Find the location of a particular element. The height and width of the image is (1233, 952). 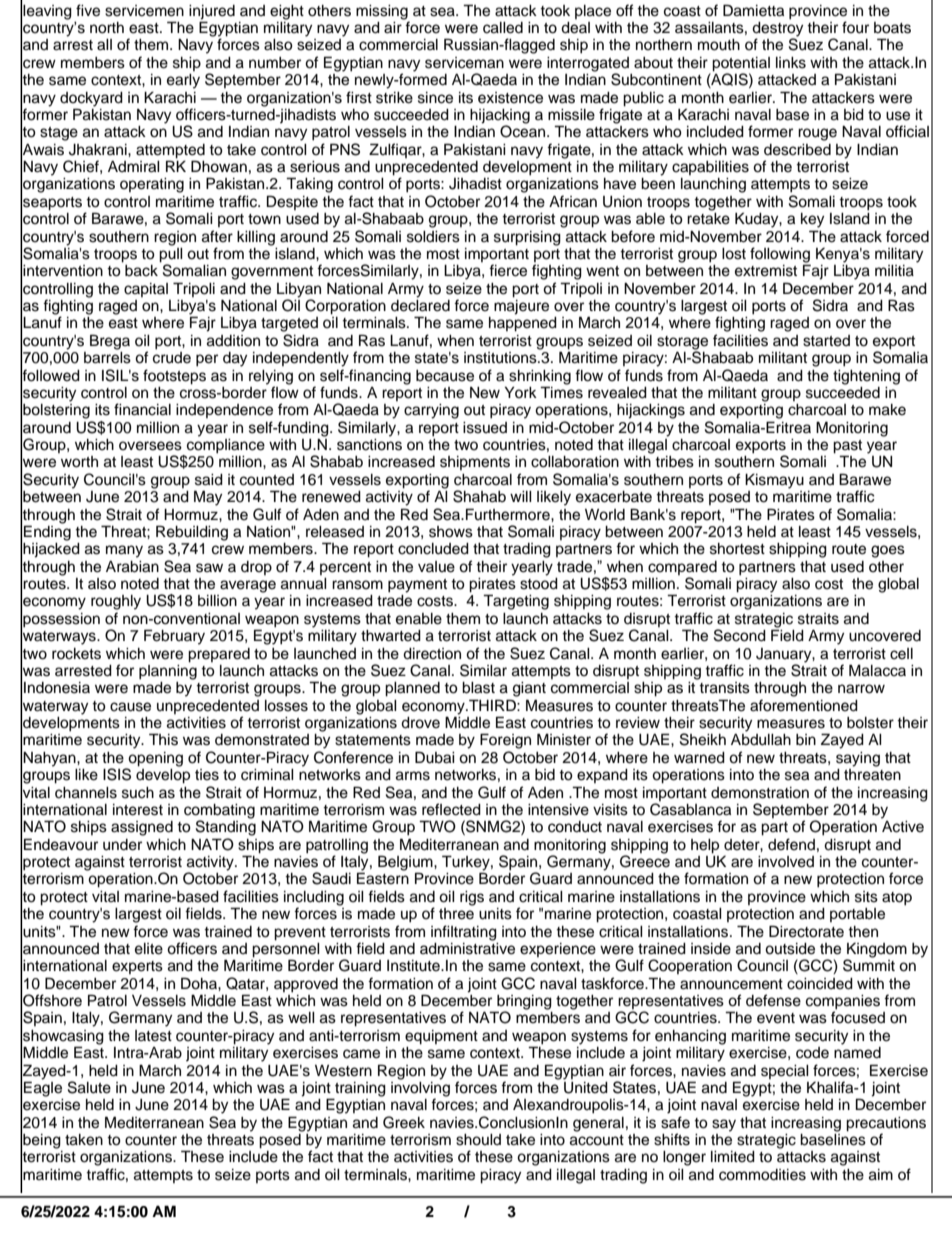

servicemen is located at coordinates (144, 11).
